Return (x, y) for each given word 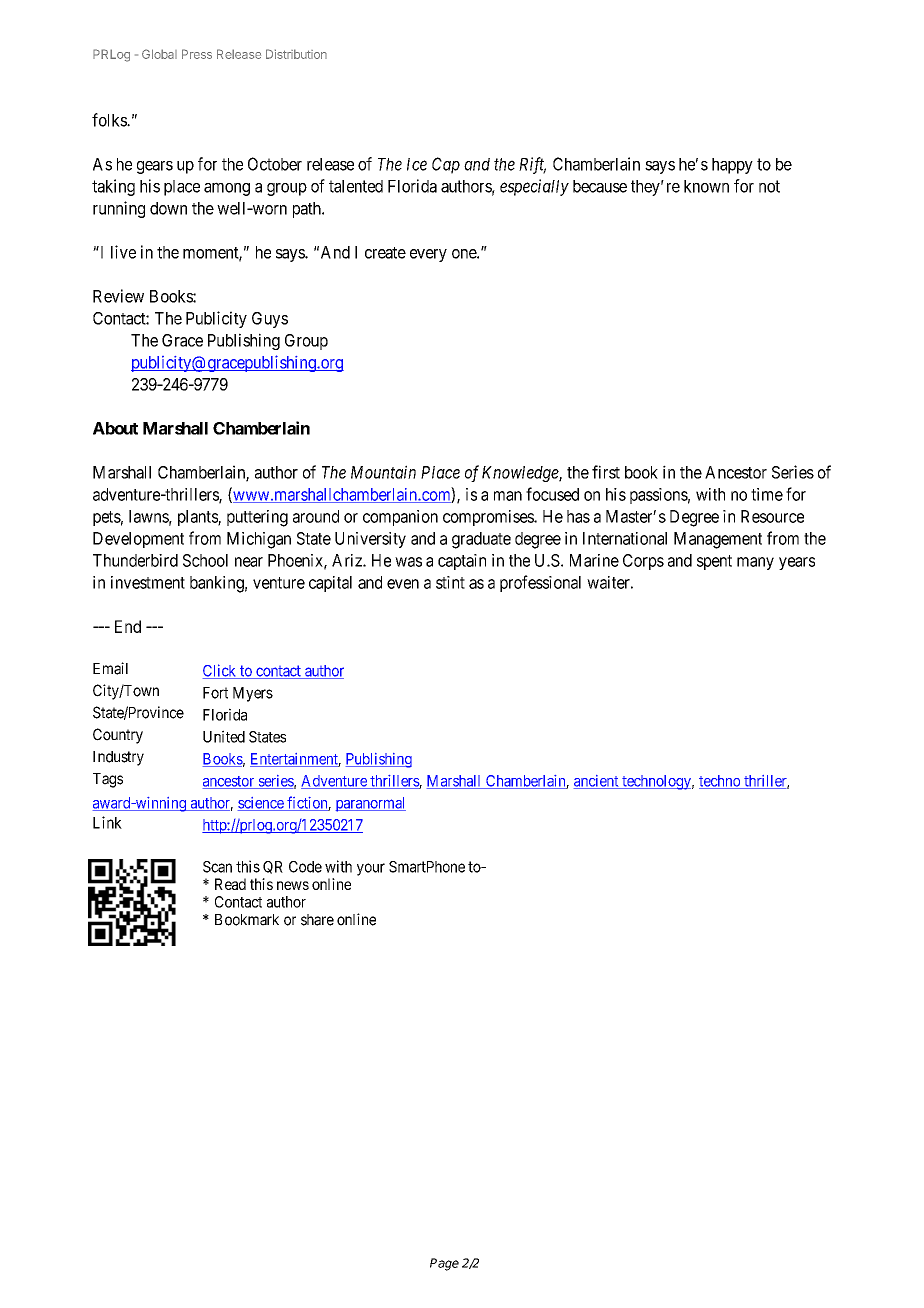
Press (197, 54)
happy (732, 166)
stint (450, 582)
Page (444, 1264)
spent (714, 562)
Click (221, 671)
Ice (417, 164)
